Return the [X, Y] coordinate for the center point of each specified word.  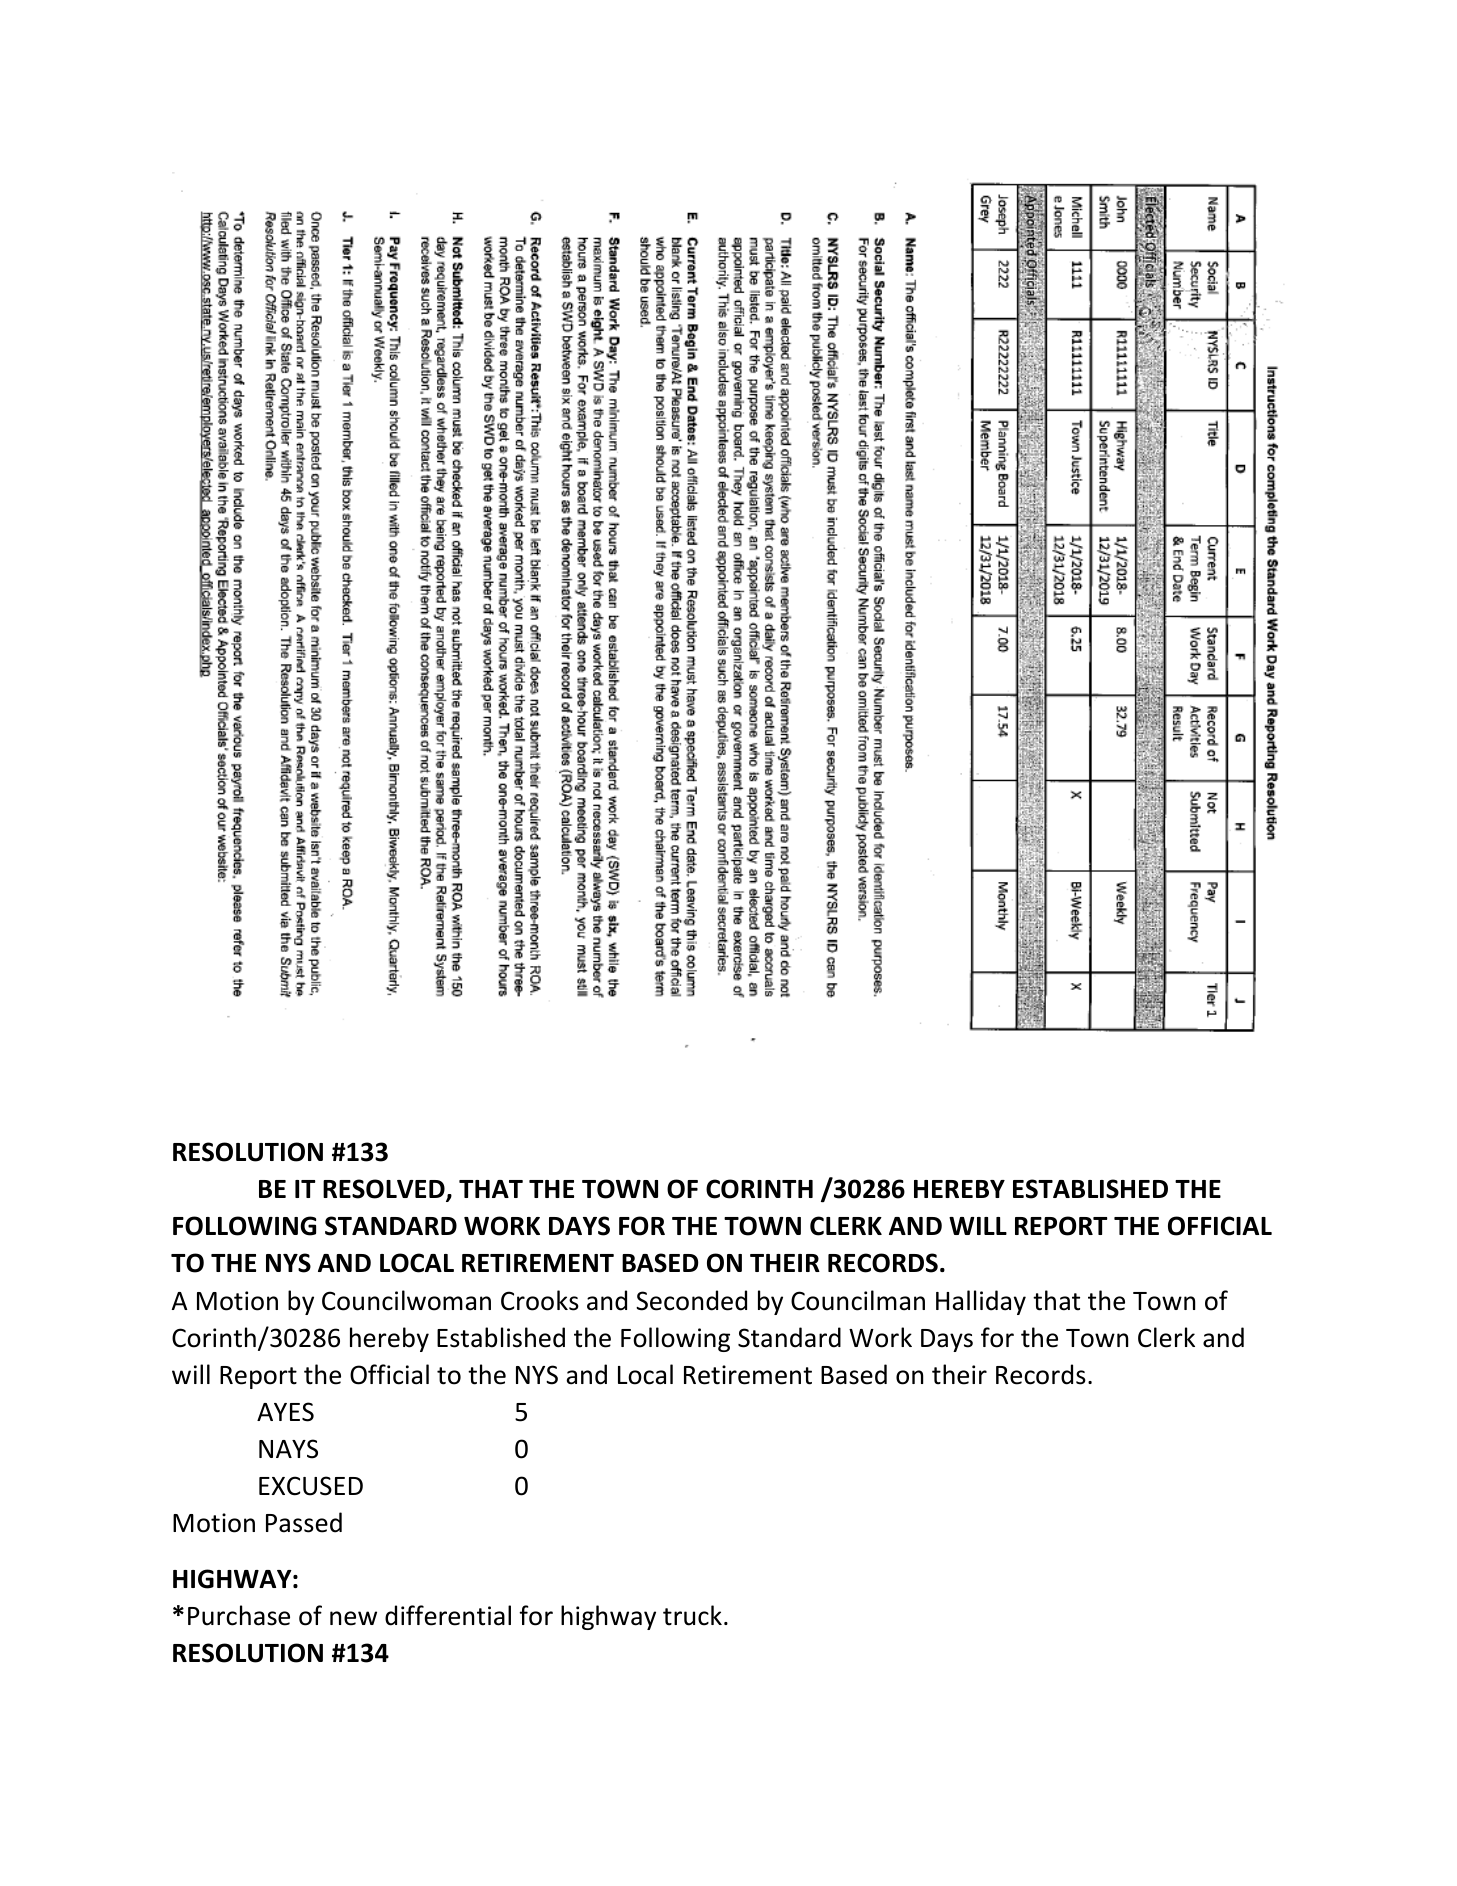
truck [692, 1615]
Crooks [540, 1300]
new [353, 1618]
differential [448, 1615]
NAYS [288, 1449]
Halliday [981, 1302]
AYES [285, 1412]
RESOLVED [385, 1190]
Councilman [858, 1300]
